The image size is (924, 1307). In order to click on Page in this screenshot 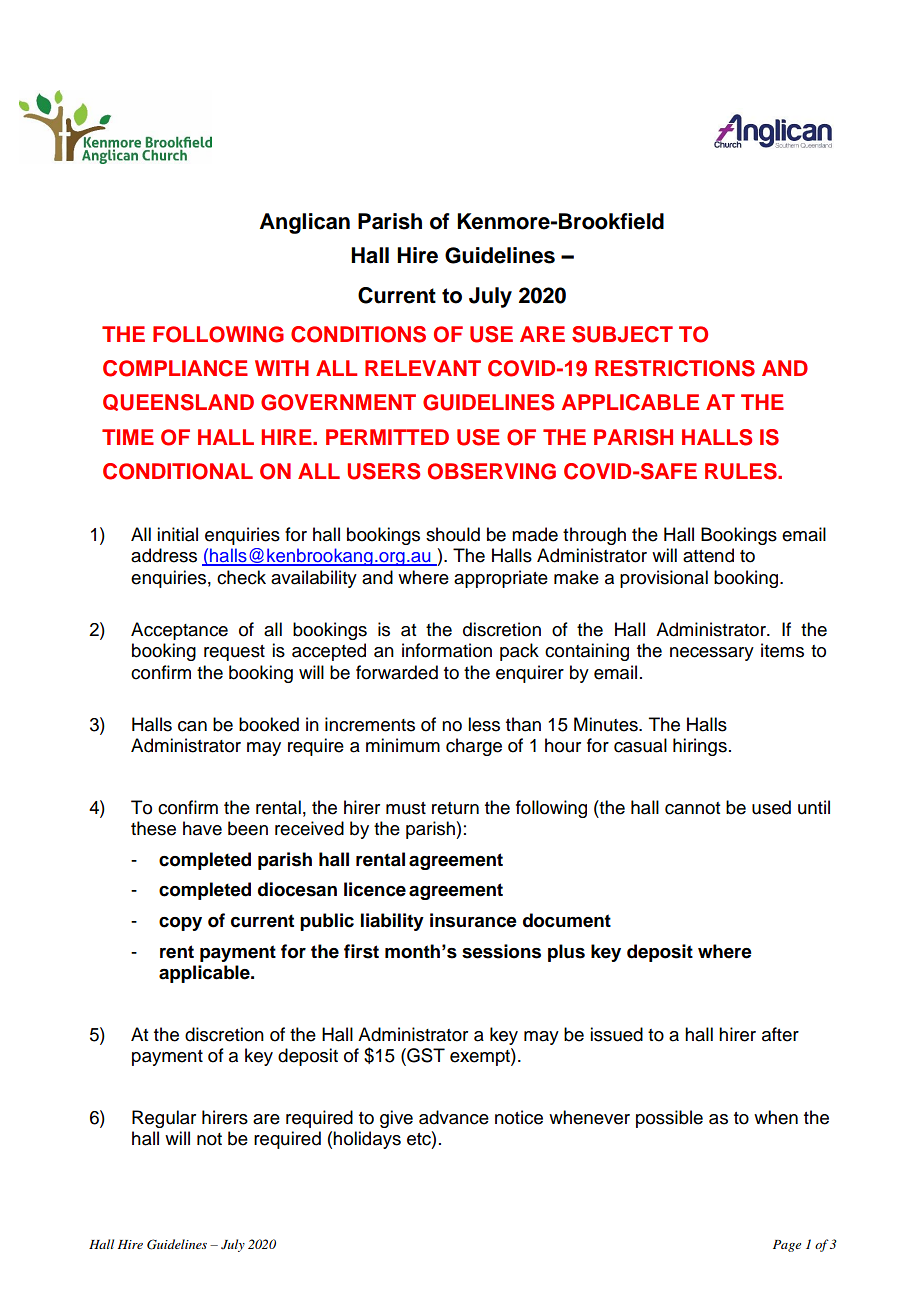, I will do `click(787, 1246)`.
